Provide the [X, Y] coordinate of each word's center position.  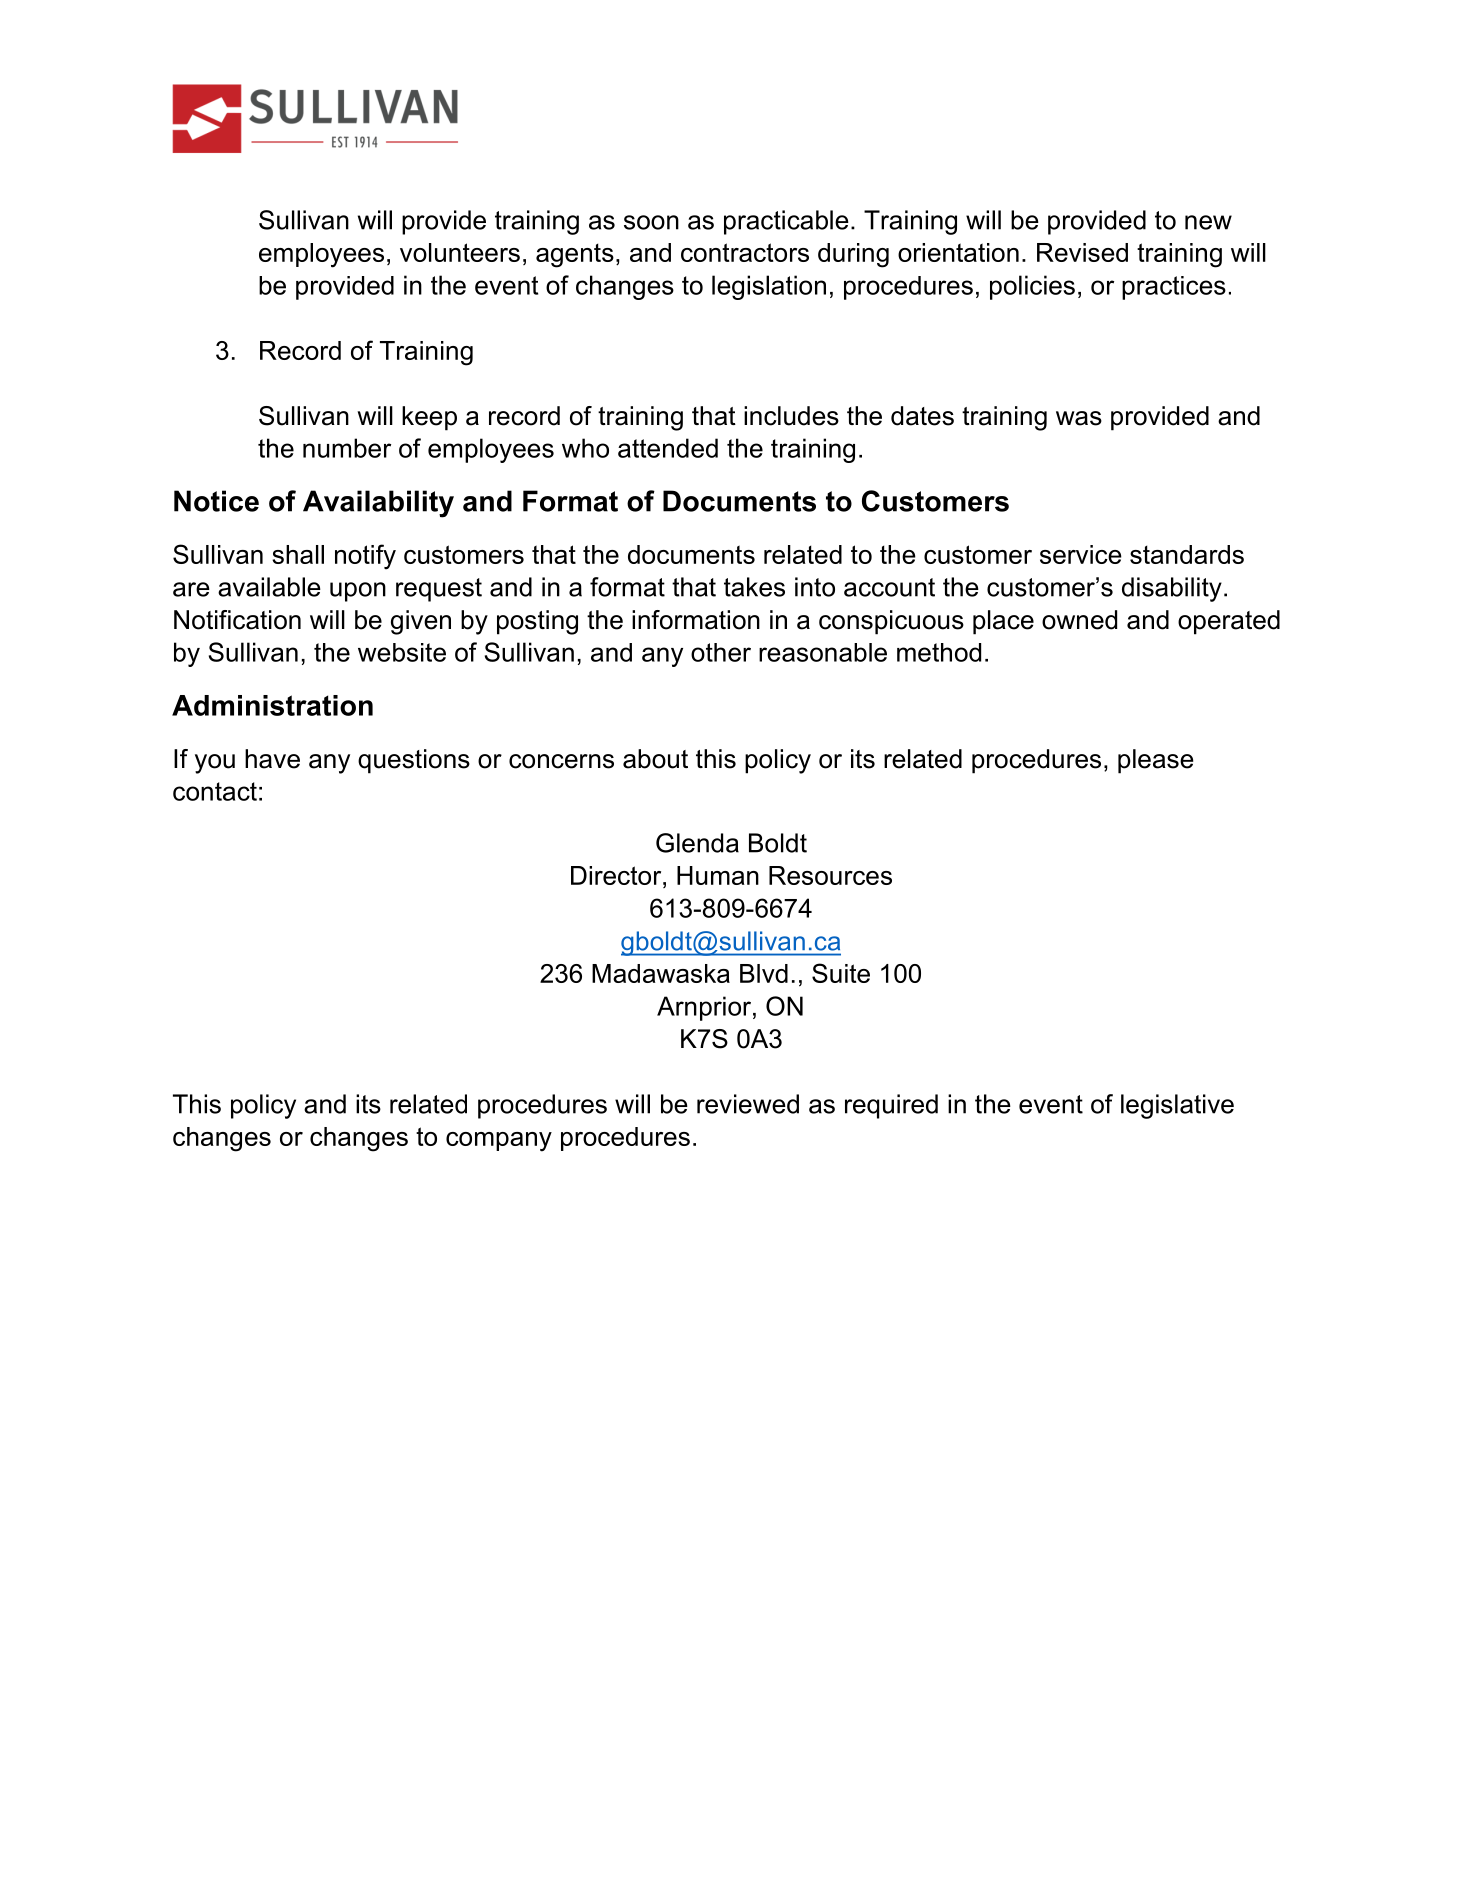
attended [668, 448]
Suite [841, 973]
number [347, 448]
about [655, 759]
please [1155, 761]
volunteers [460, 252]
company [499, 1142]
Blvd [764, 973]
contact [215, 791]
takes [754, 587]
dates [922, 416]
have [272, 759]
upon [358, 592]
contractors [745, 252]
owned [1079, 620]
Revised [1082, 252]
